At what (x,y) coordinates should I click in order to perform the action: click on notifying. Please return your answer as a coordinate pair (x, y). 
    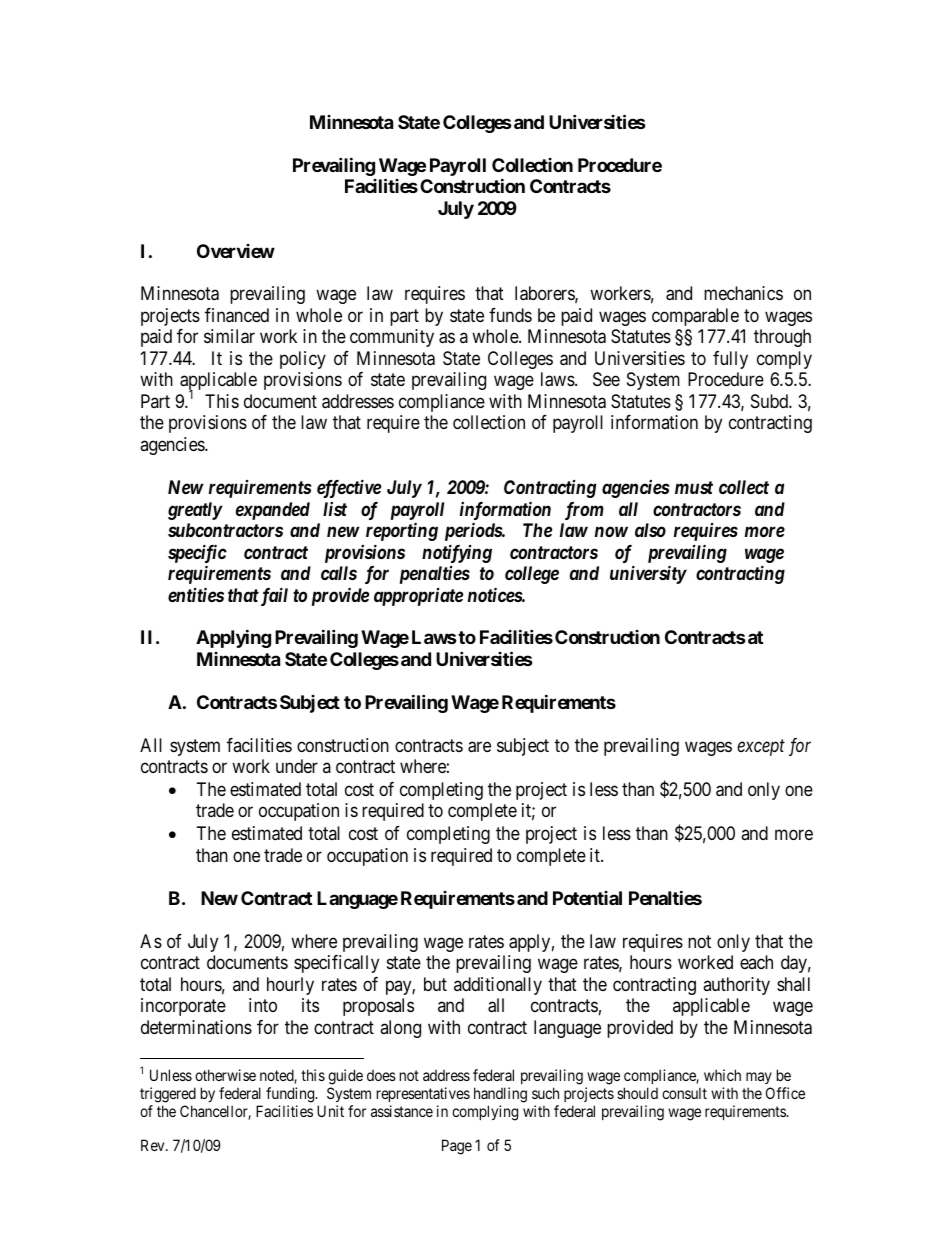
    Looking at the image, I should click on (457, 553).
